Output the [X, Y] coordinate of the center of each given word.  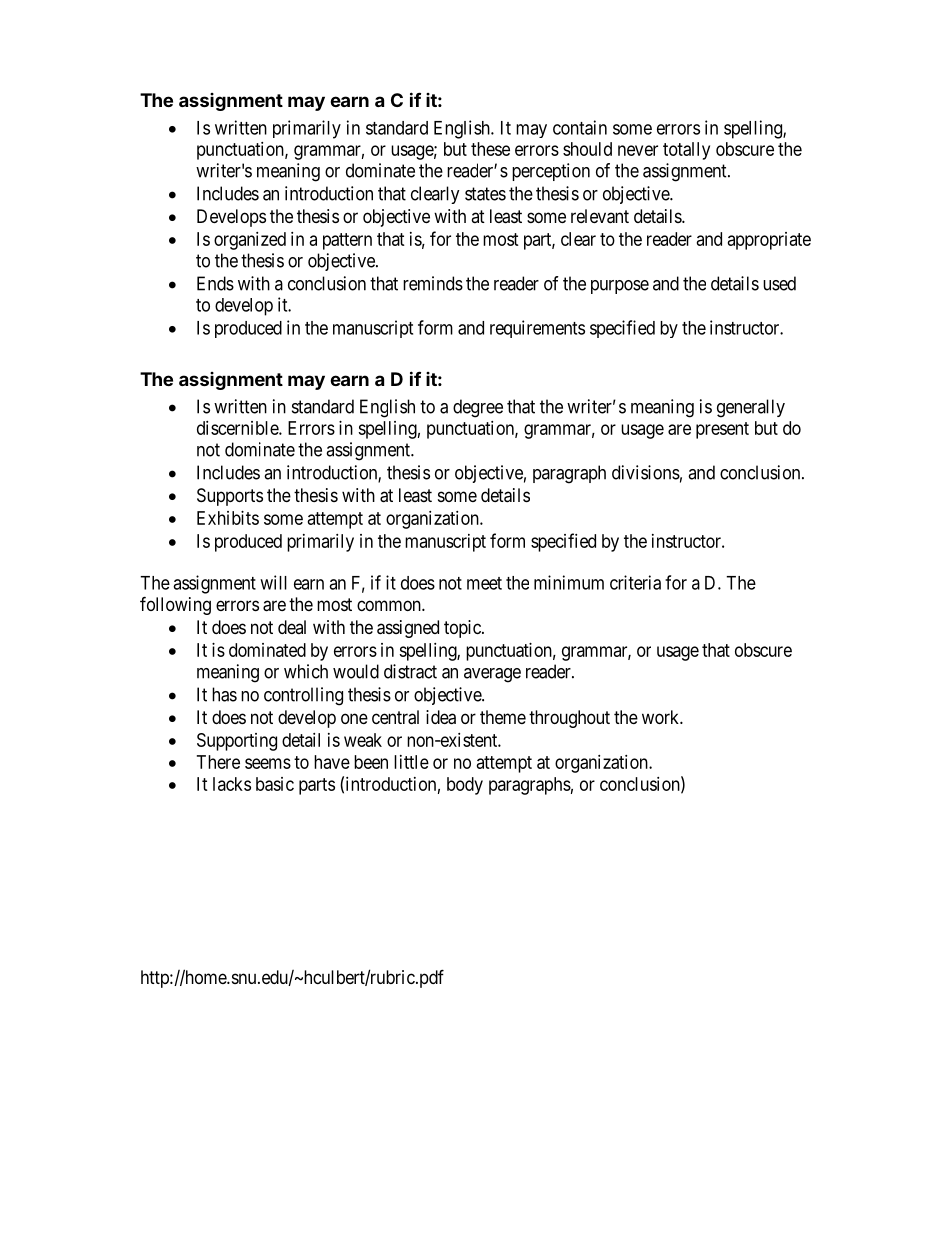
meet [484, 583]
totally [686, 151]
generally [751, 408]
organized [250, 241]
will [273, 582]
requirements [537, 329]
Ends [215, 283]
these [490, 149]
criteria [635, 582]
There [218, 762]
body [465, 786]
